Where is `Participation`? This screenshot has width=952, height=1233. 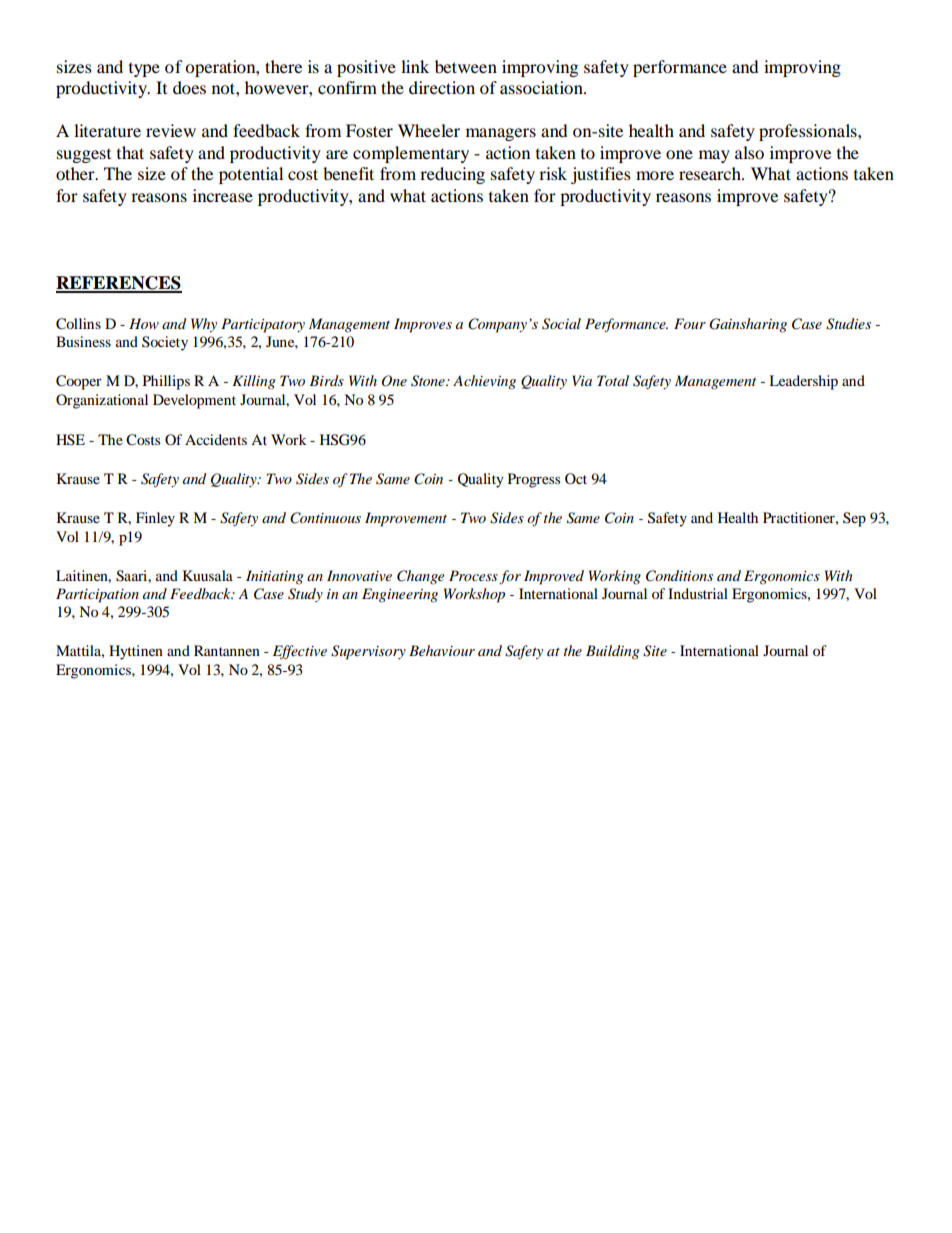 Participation is located at coordinates (97, 595).
